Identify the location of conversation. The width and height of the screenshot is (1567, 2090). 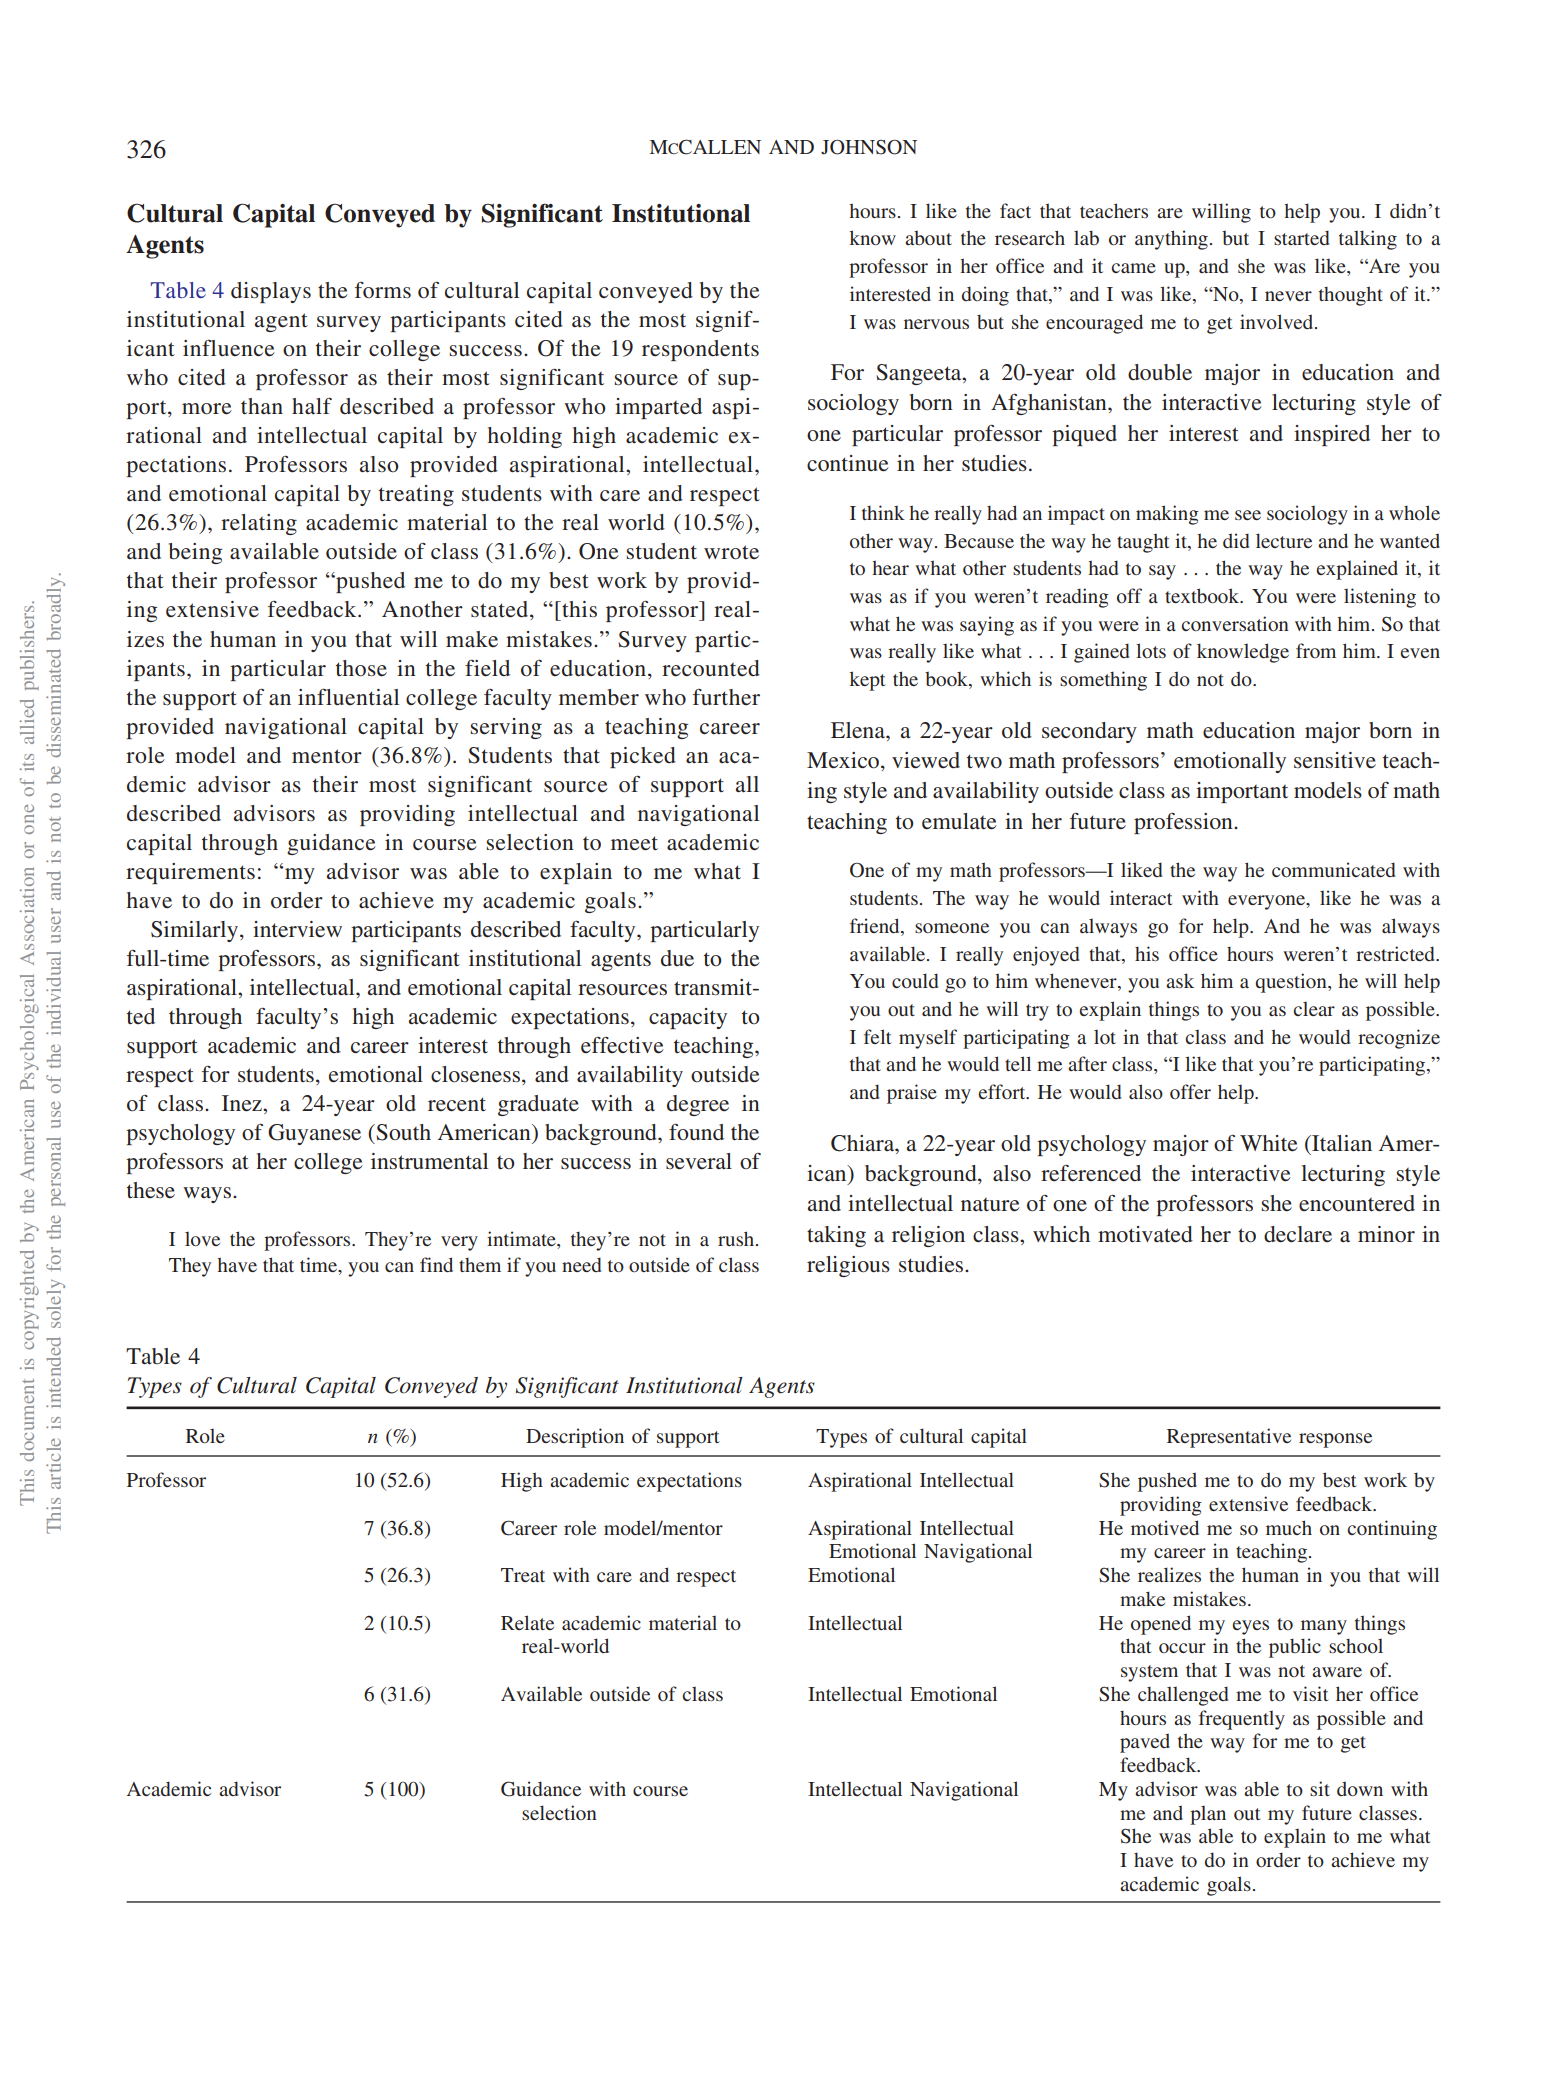
(1235, 623).
